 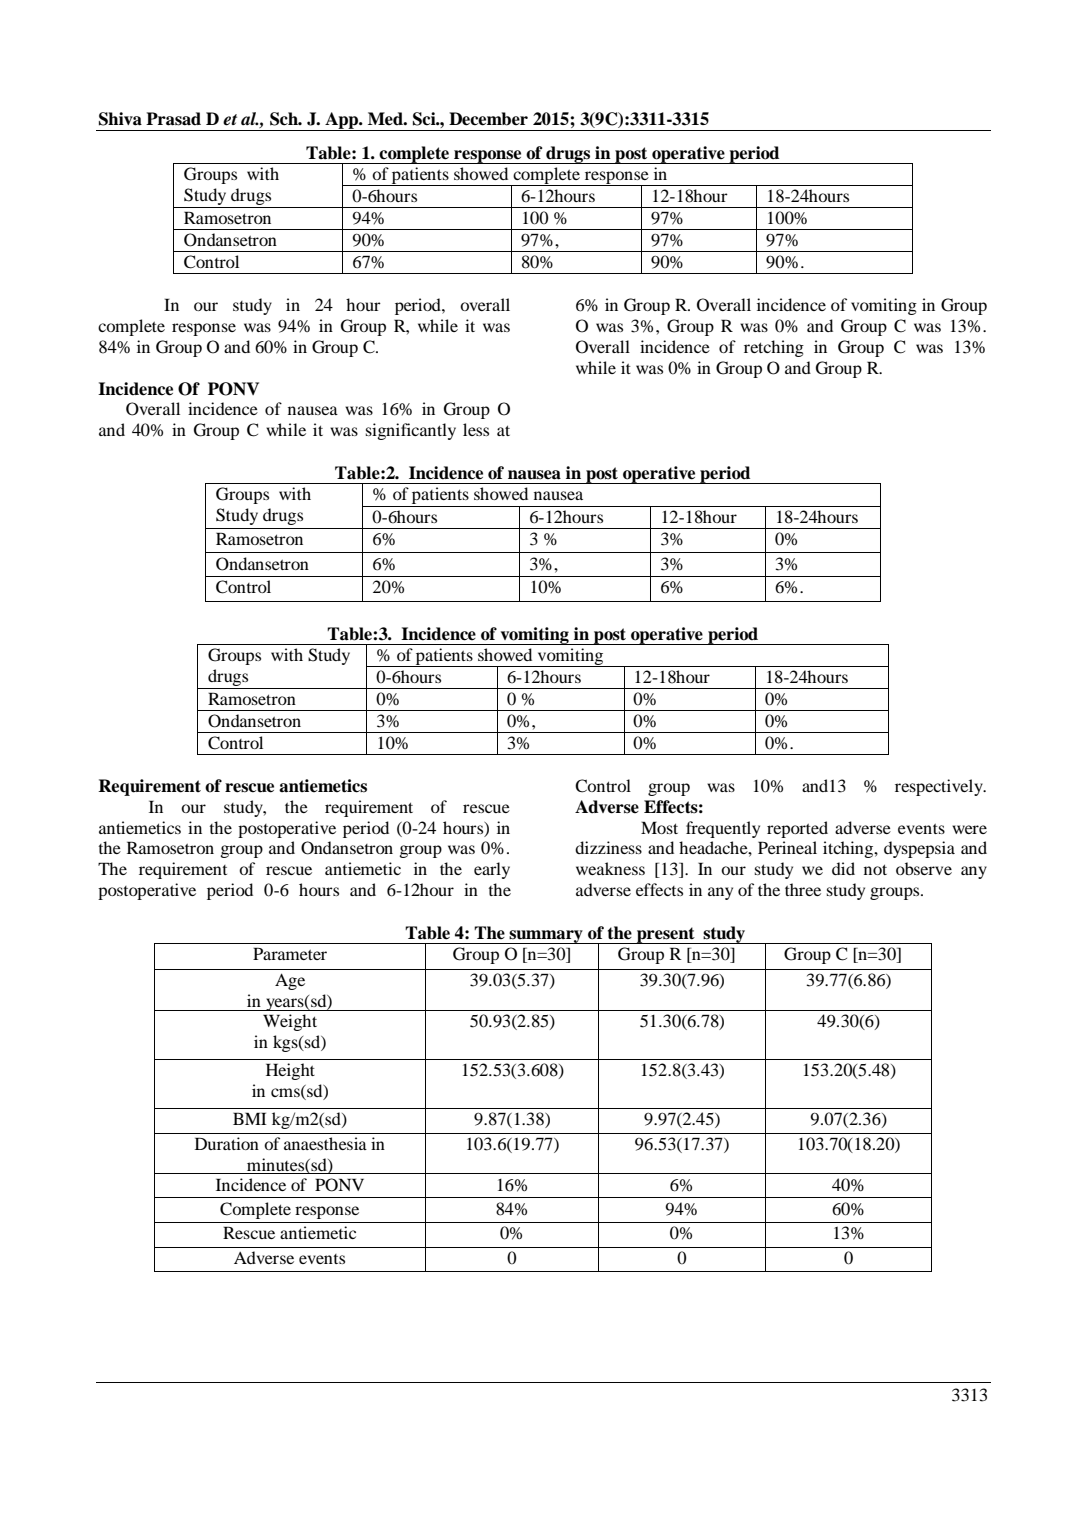 I want to click on Prasad, so click(x=173, y=119).
